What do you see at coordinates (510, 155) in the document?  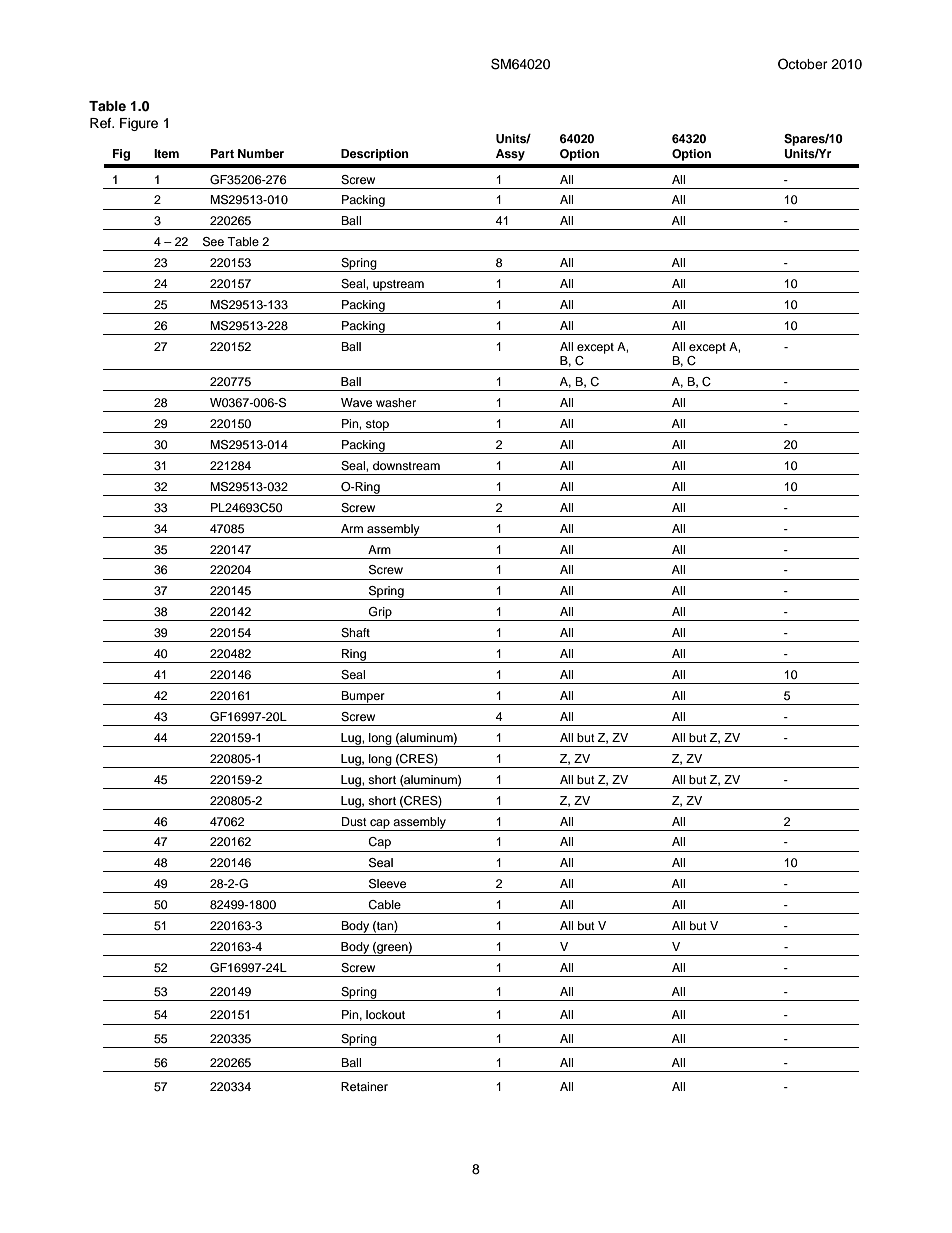 I see `Assy` at bounding box center [510, 155].
